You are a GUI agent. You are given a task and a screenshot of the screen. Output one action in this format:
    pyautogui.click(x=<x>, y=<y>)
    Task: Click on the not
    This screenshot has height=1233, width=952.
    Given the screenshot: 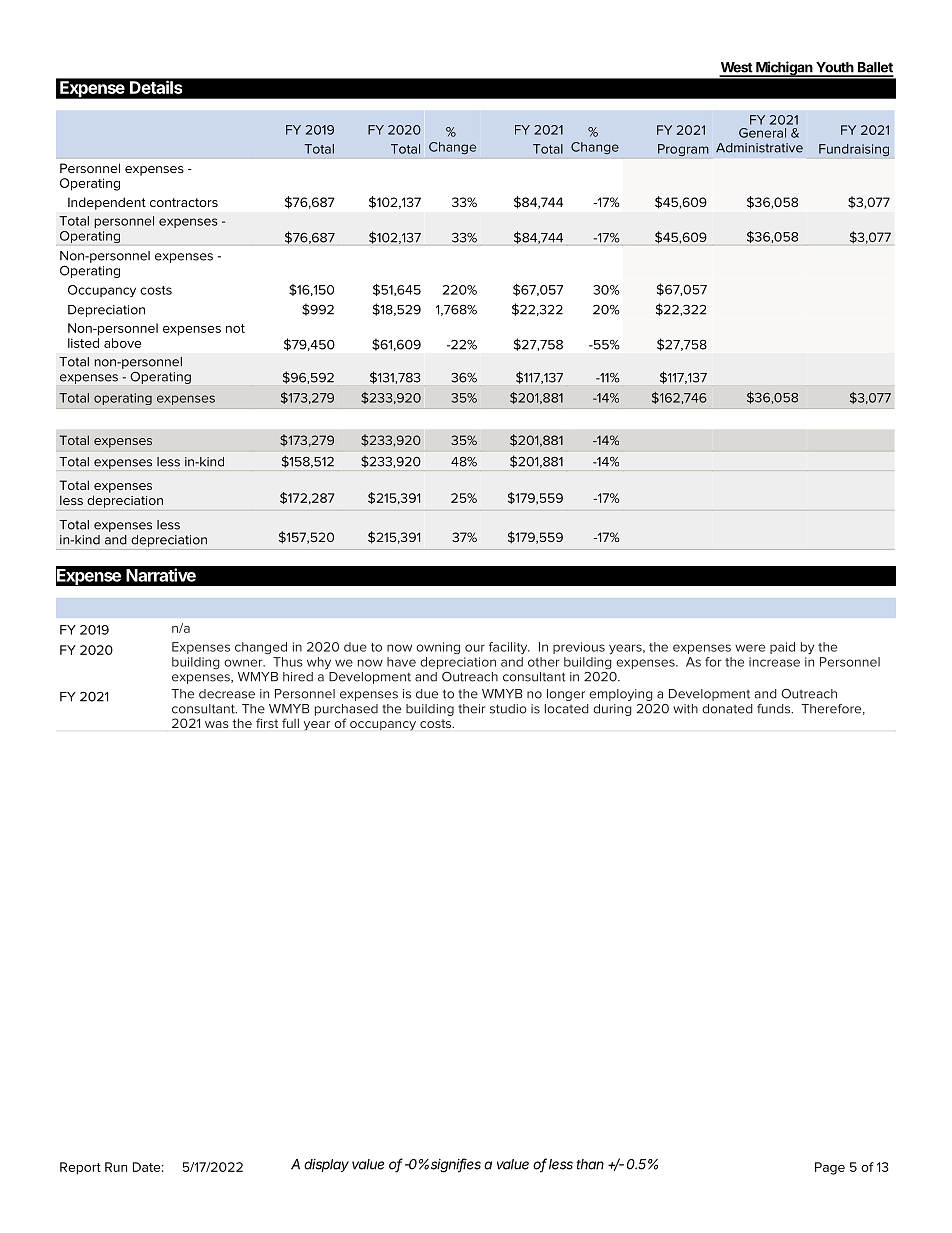 What is the action you would take?
    pyautogui.click(x=235, y=328)
